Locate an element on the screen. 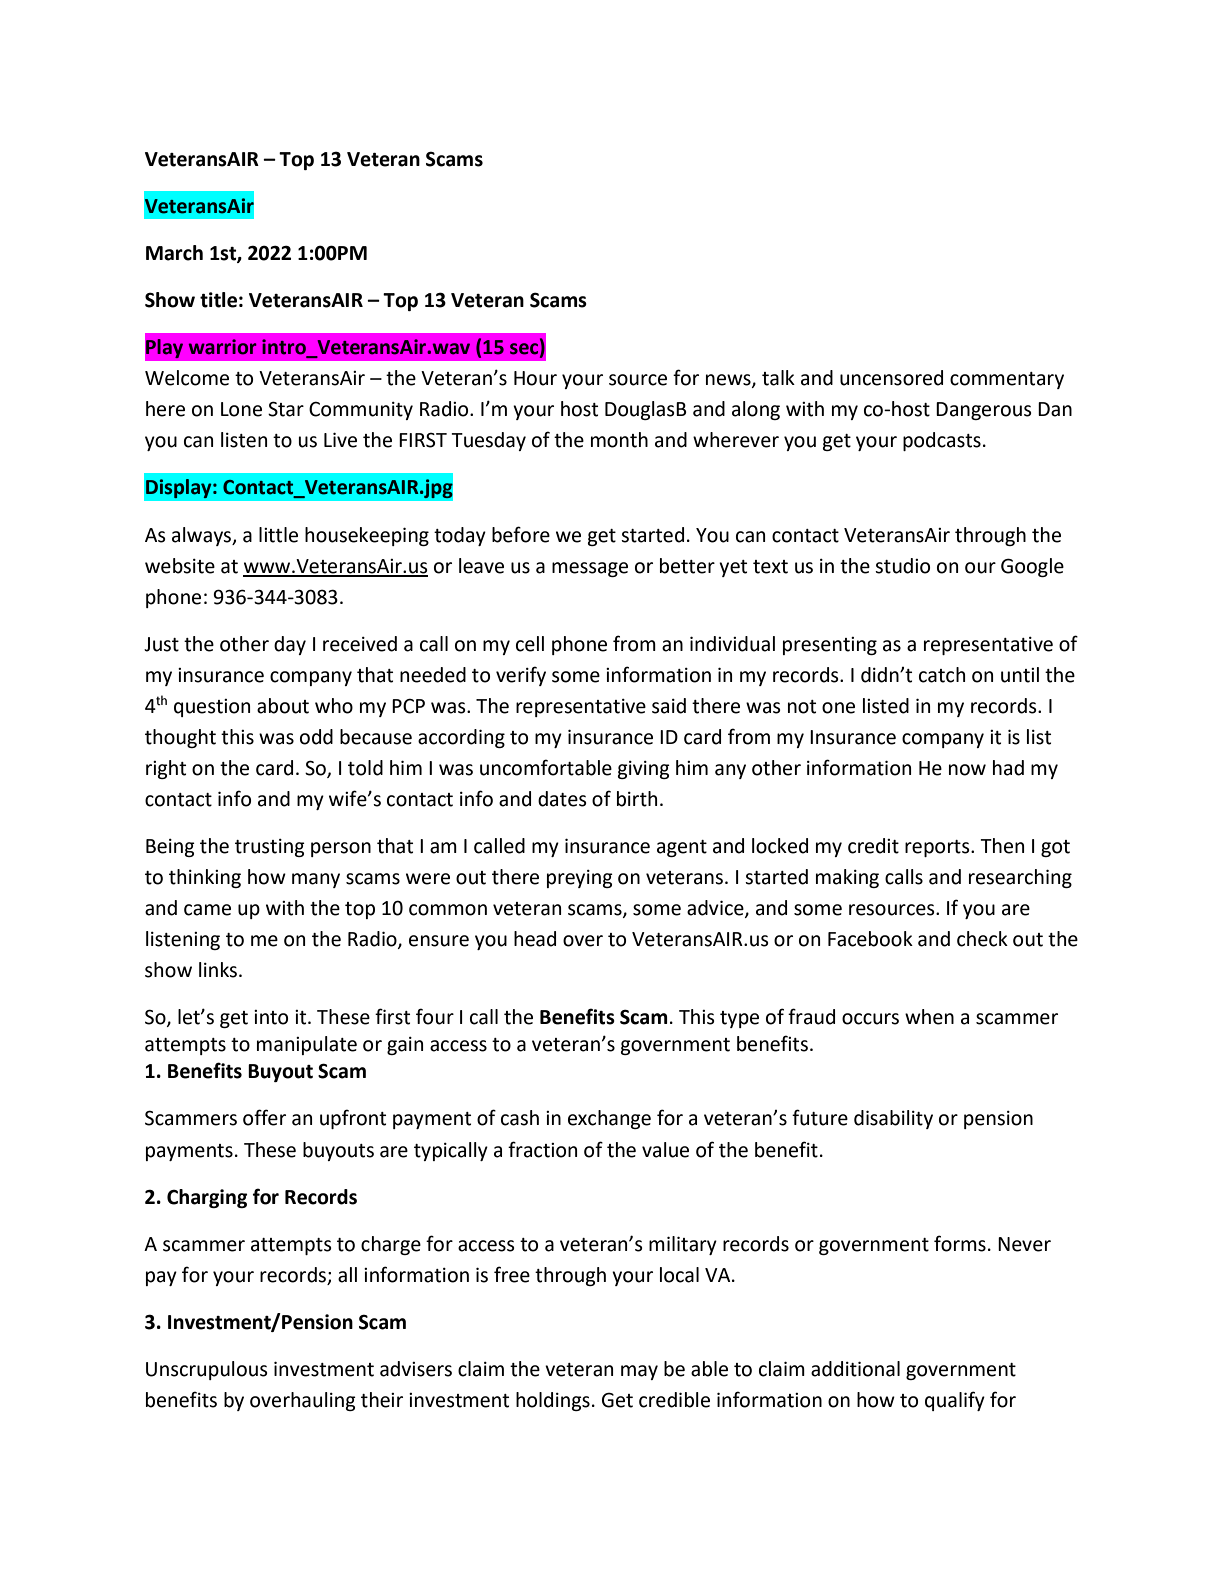  received is located at coordinates (360, 644).
